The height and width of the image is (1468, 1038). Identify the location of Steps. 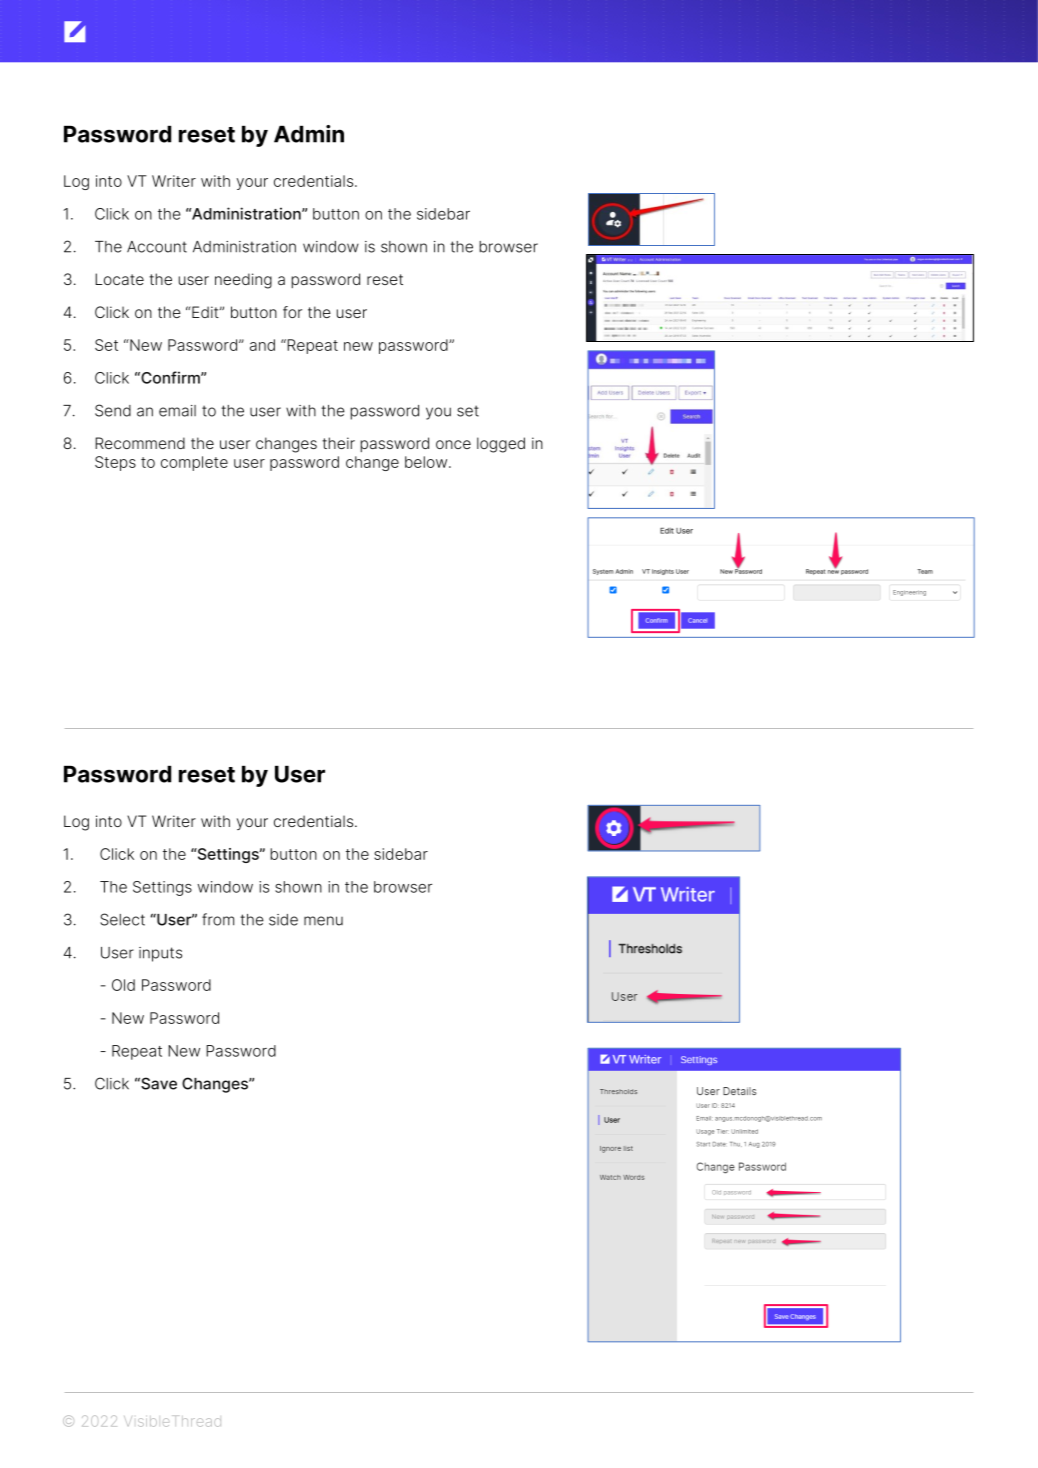
(115, 463).
